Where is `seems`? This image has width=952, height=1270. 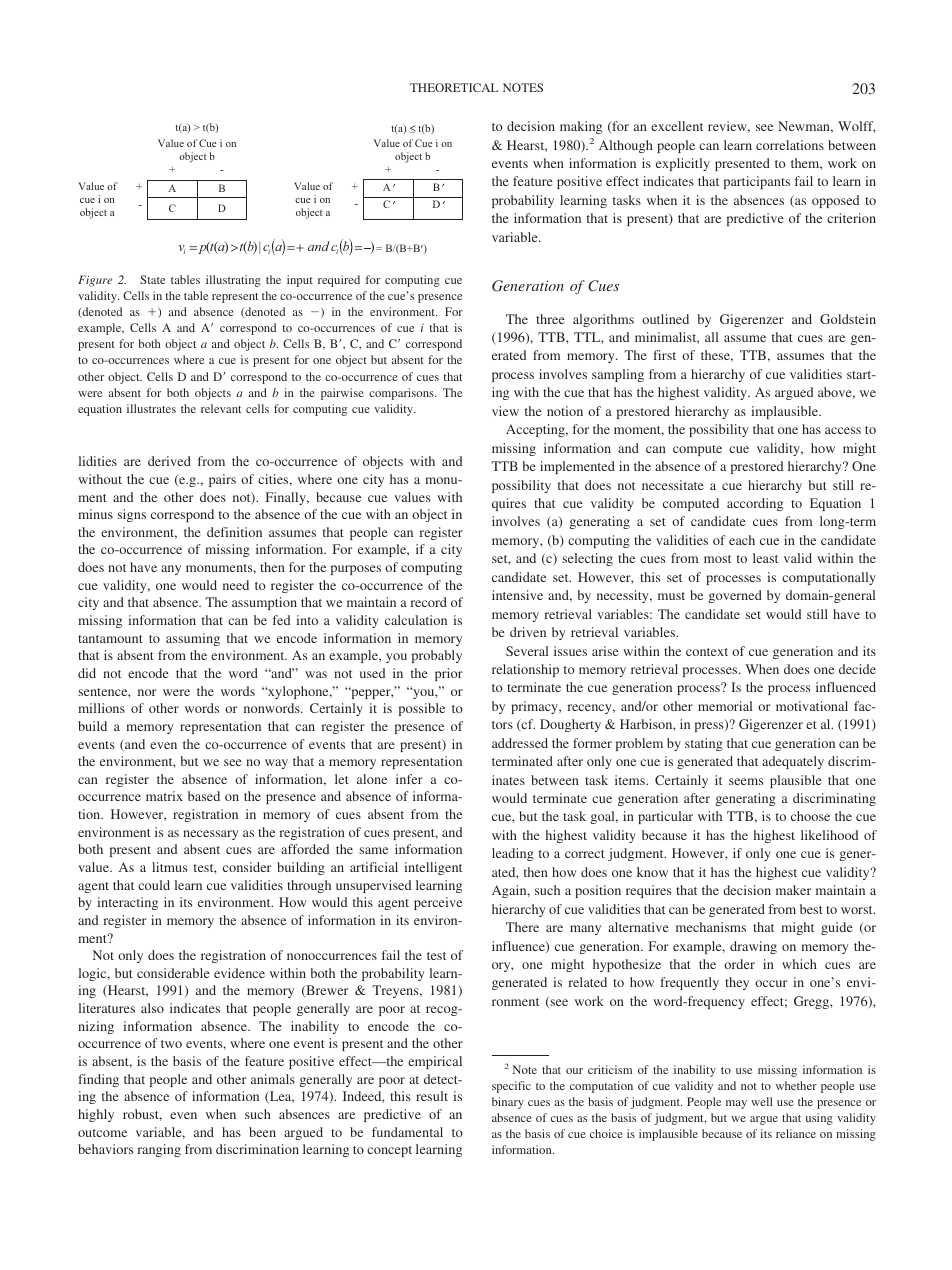 seems is located at coordinates (746, 781).
